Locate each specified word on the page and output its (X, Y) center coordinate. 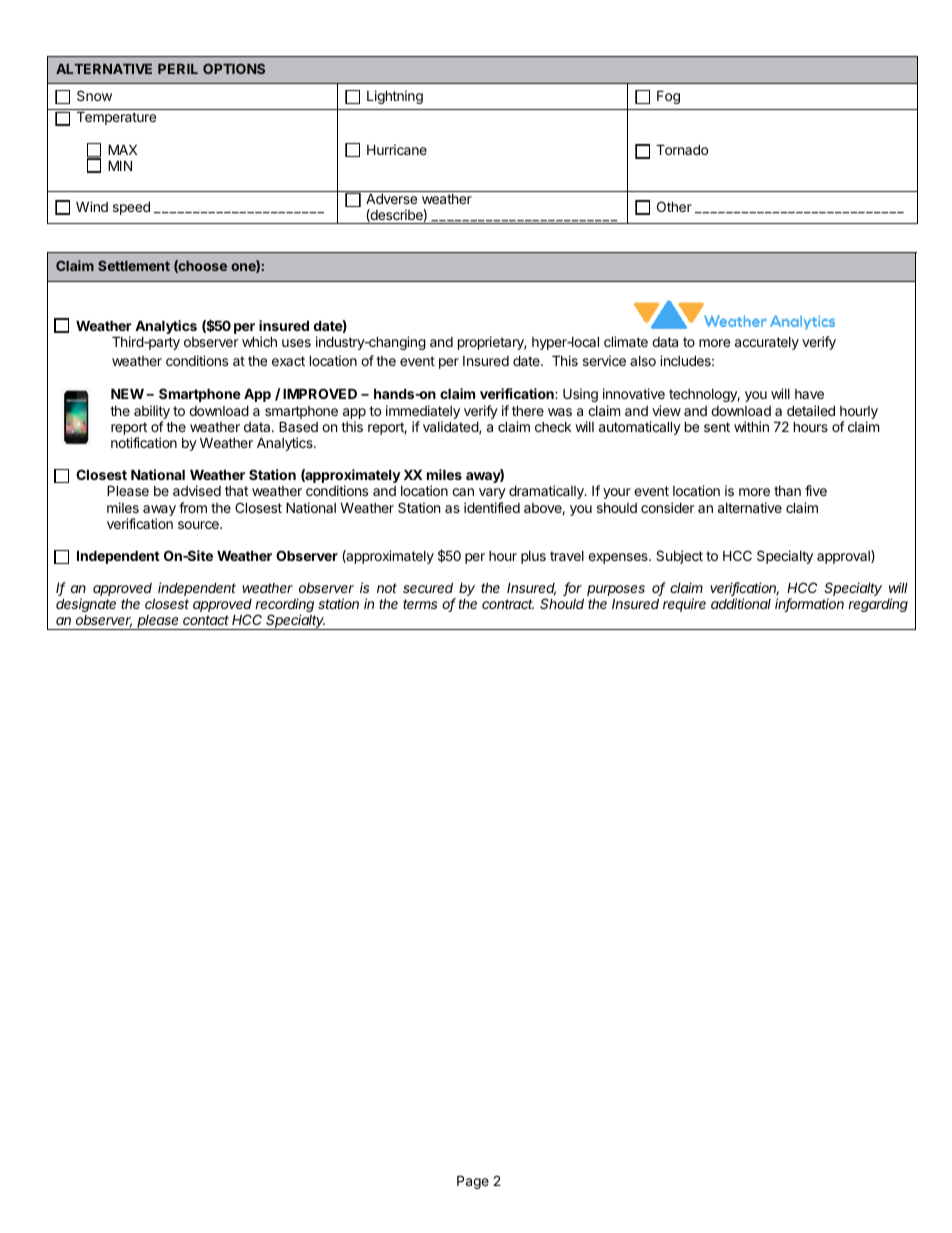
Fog (668, 97)
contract (508, 604)
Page (473, 1182)
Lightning (395, 97)
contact (206, 620)
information (809, 605)
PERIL (178, 69)
